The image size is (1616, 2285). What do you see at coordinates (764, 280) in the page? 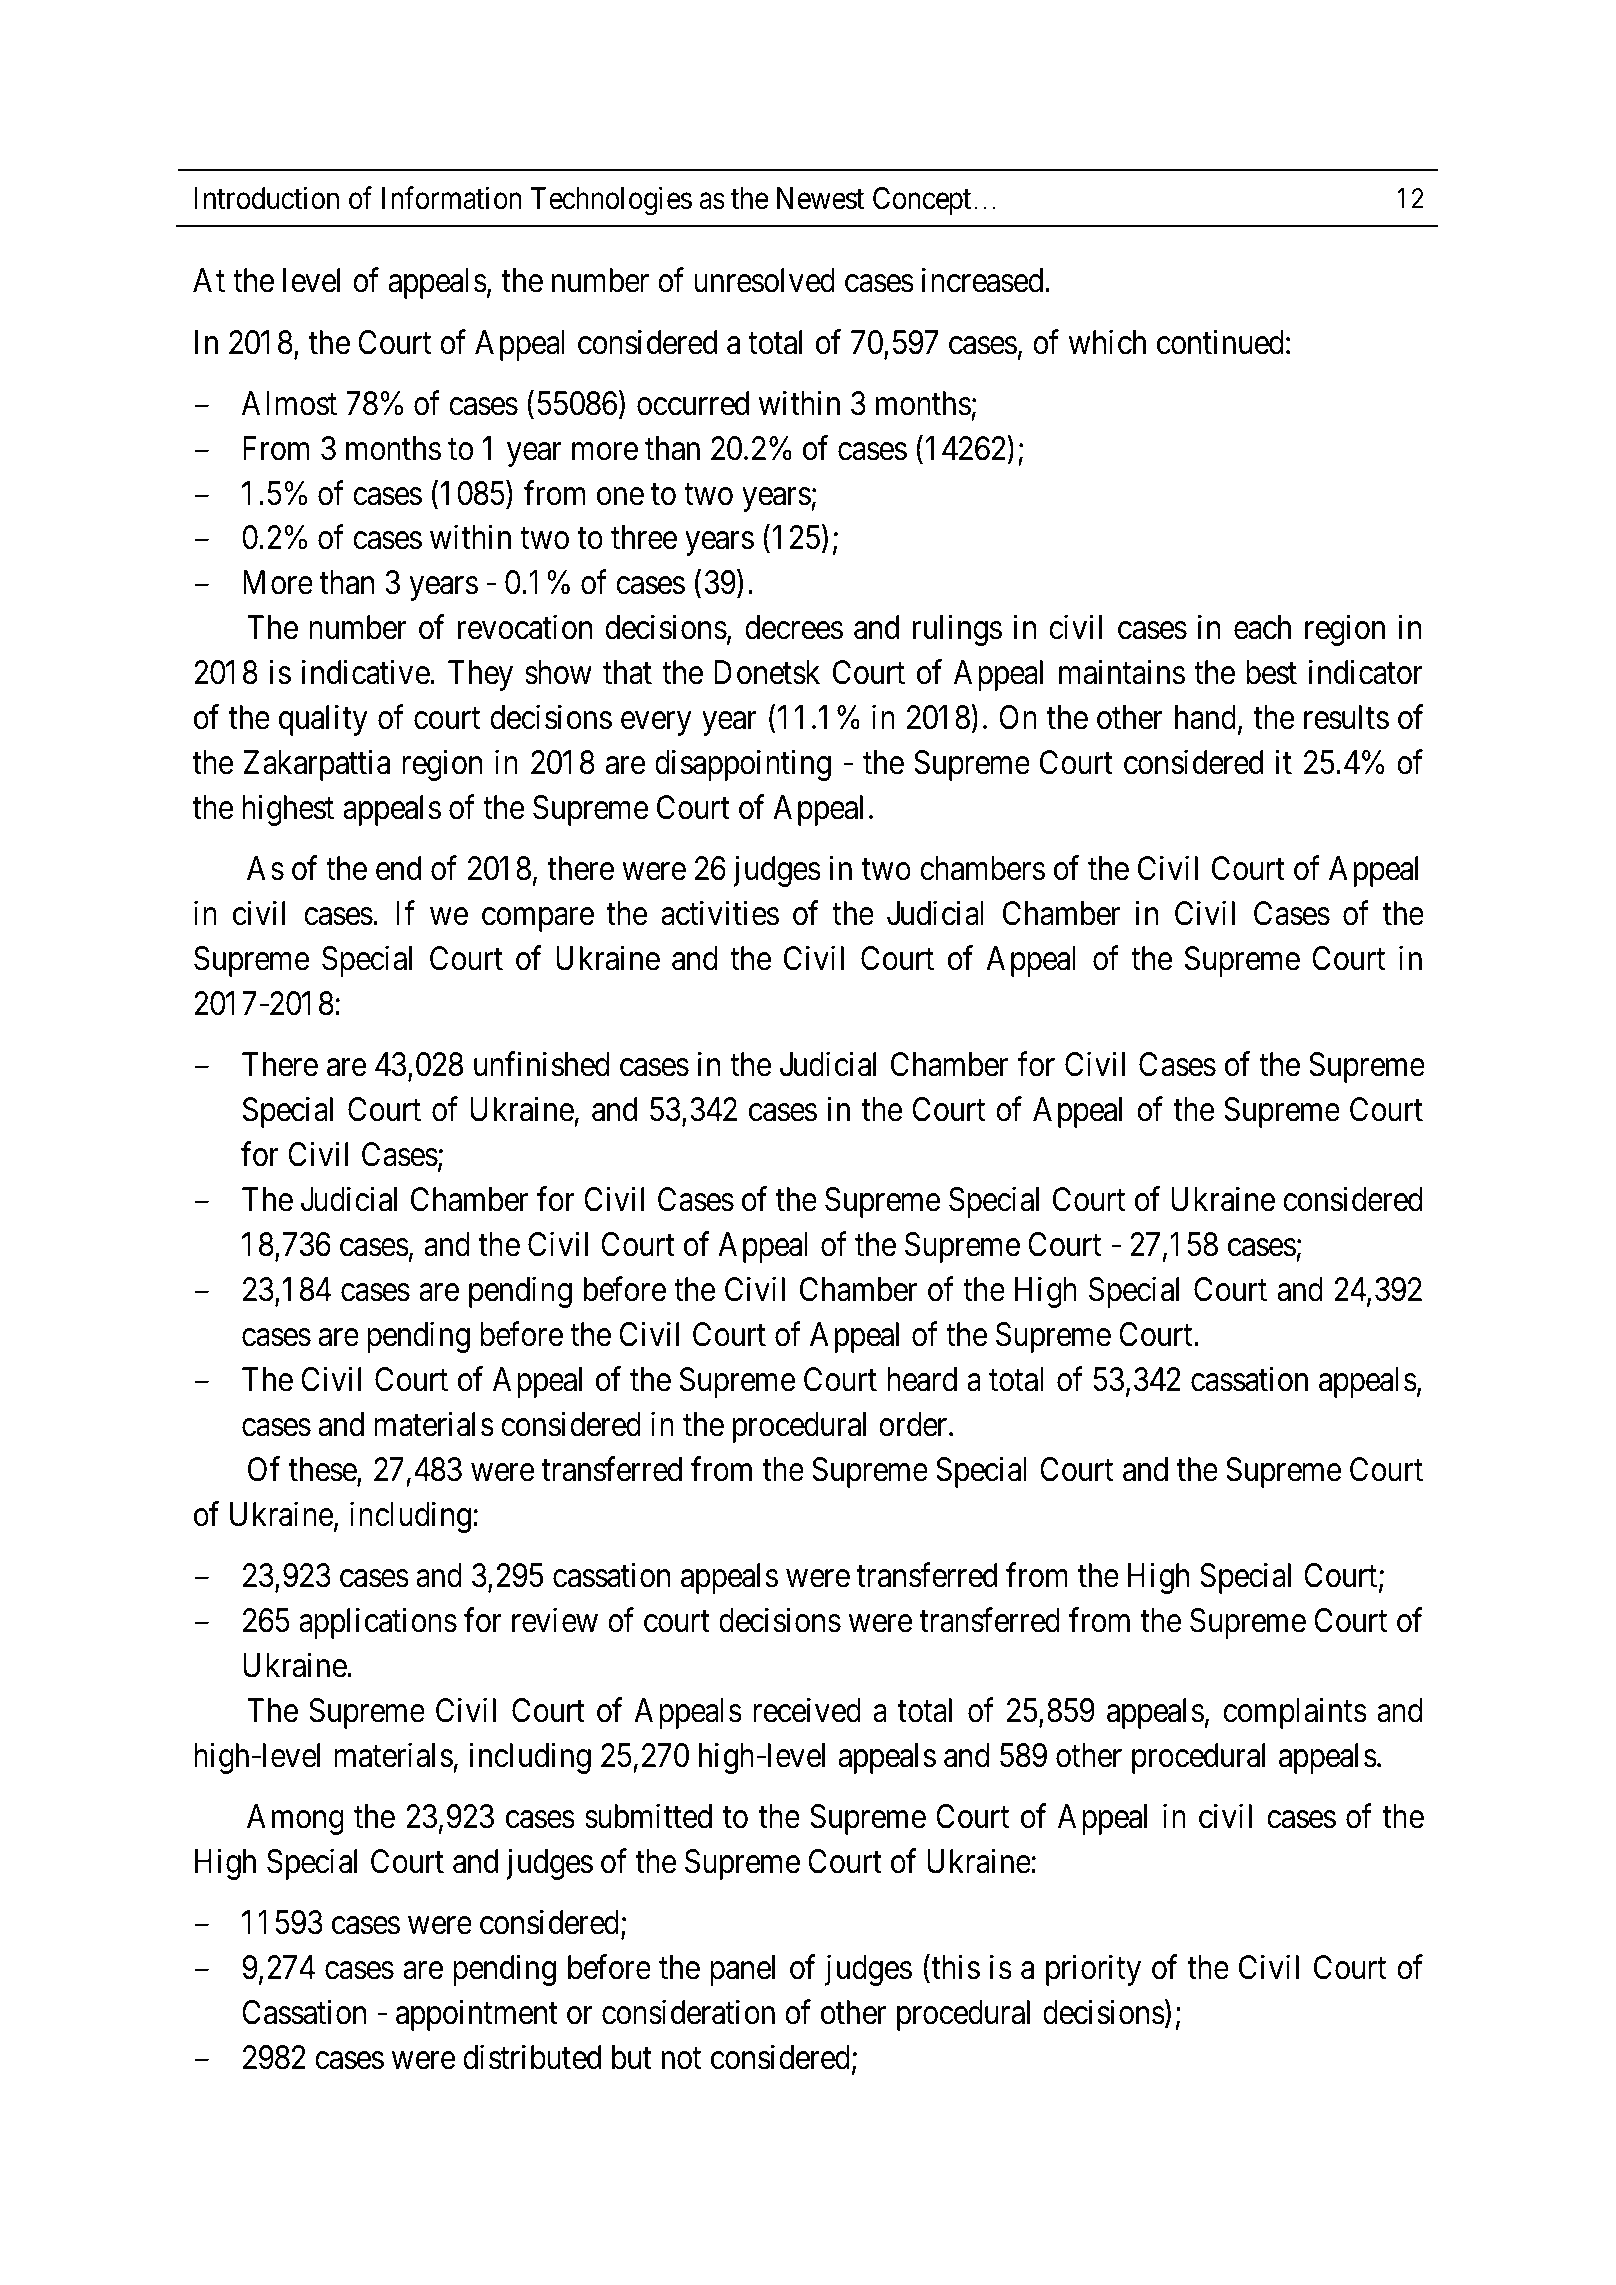
I see `unresolved` at bounding box center [764, 280].
